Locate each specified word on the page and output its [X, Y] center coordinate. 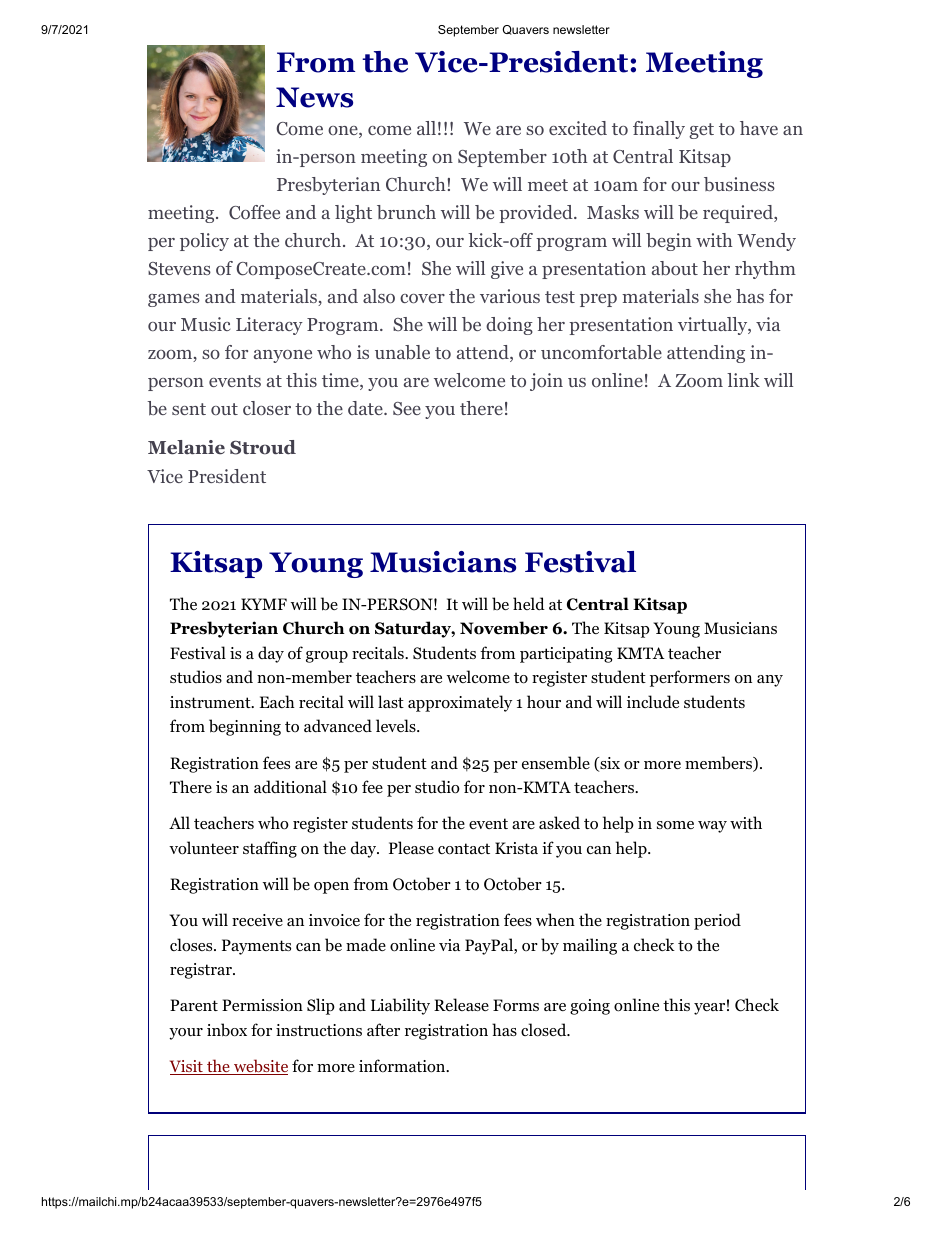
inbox [227, 1030]
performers [690, 678]
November [504, 628]
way [712, 827]
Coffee [254, 212]
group [327, 657]
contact [464, 849]
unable [402, 352]
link [743, 380]
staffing [270, 849]
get [701, 131]
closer [267, 408]
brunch [406, 212]
